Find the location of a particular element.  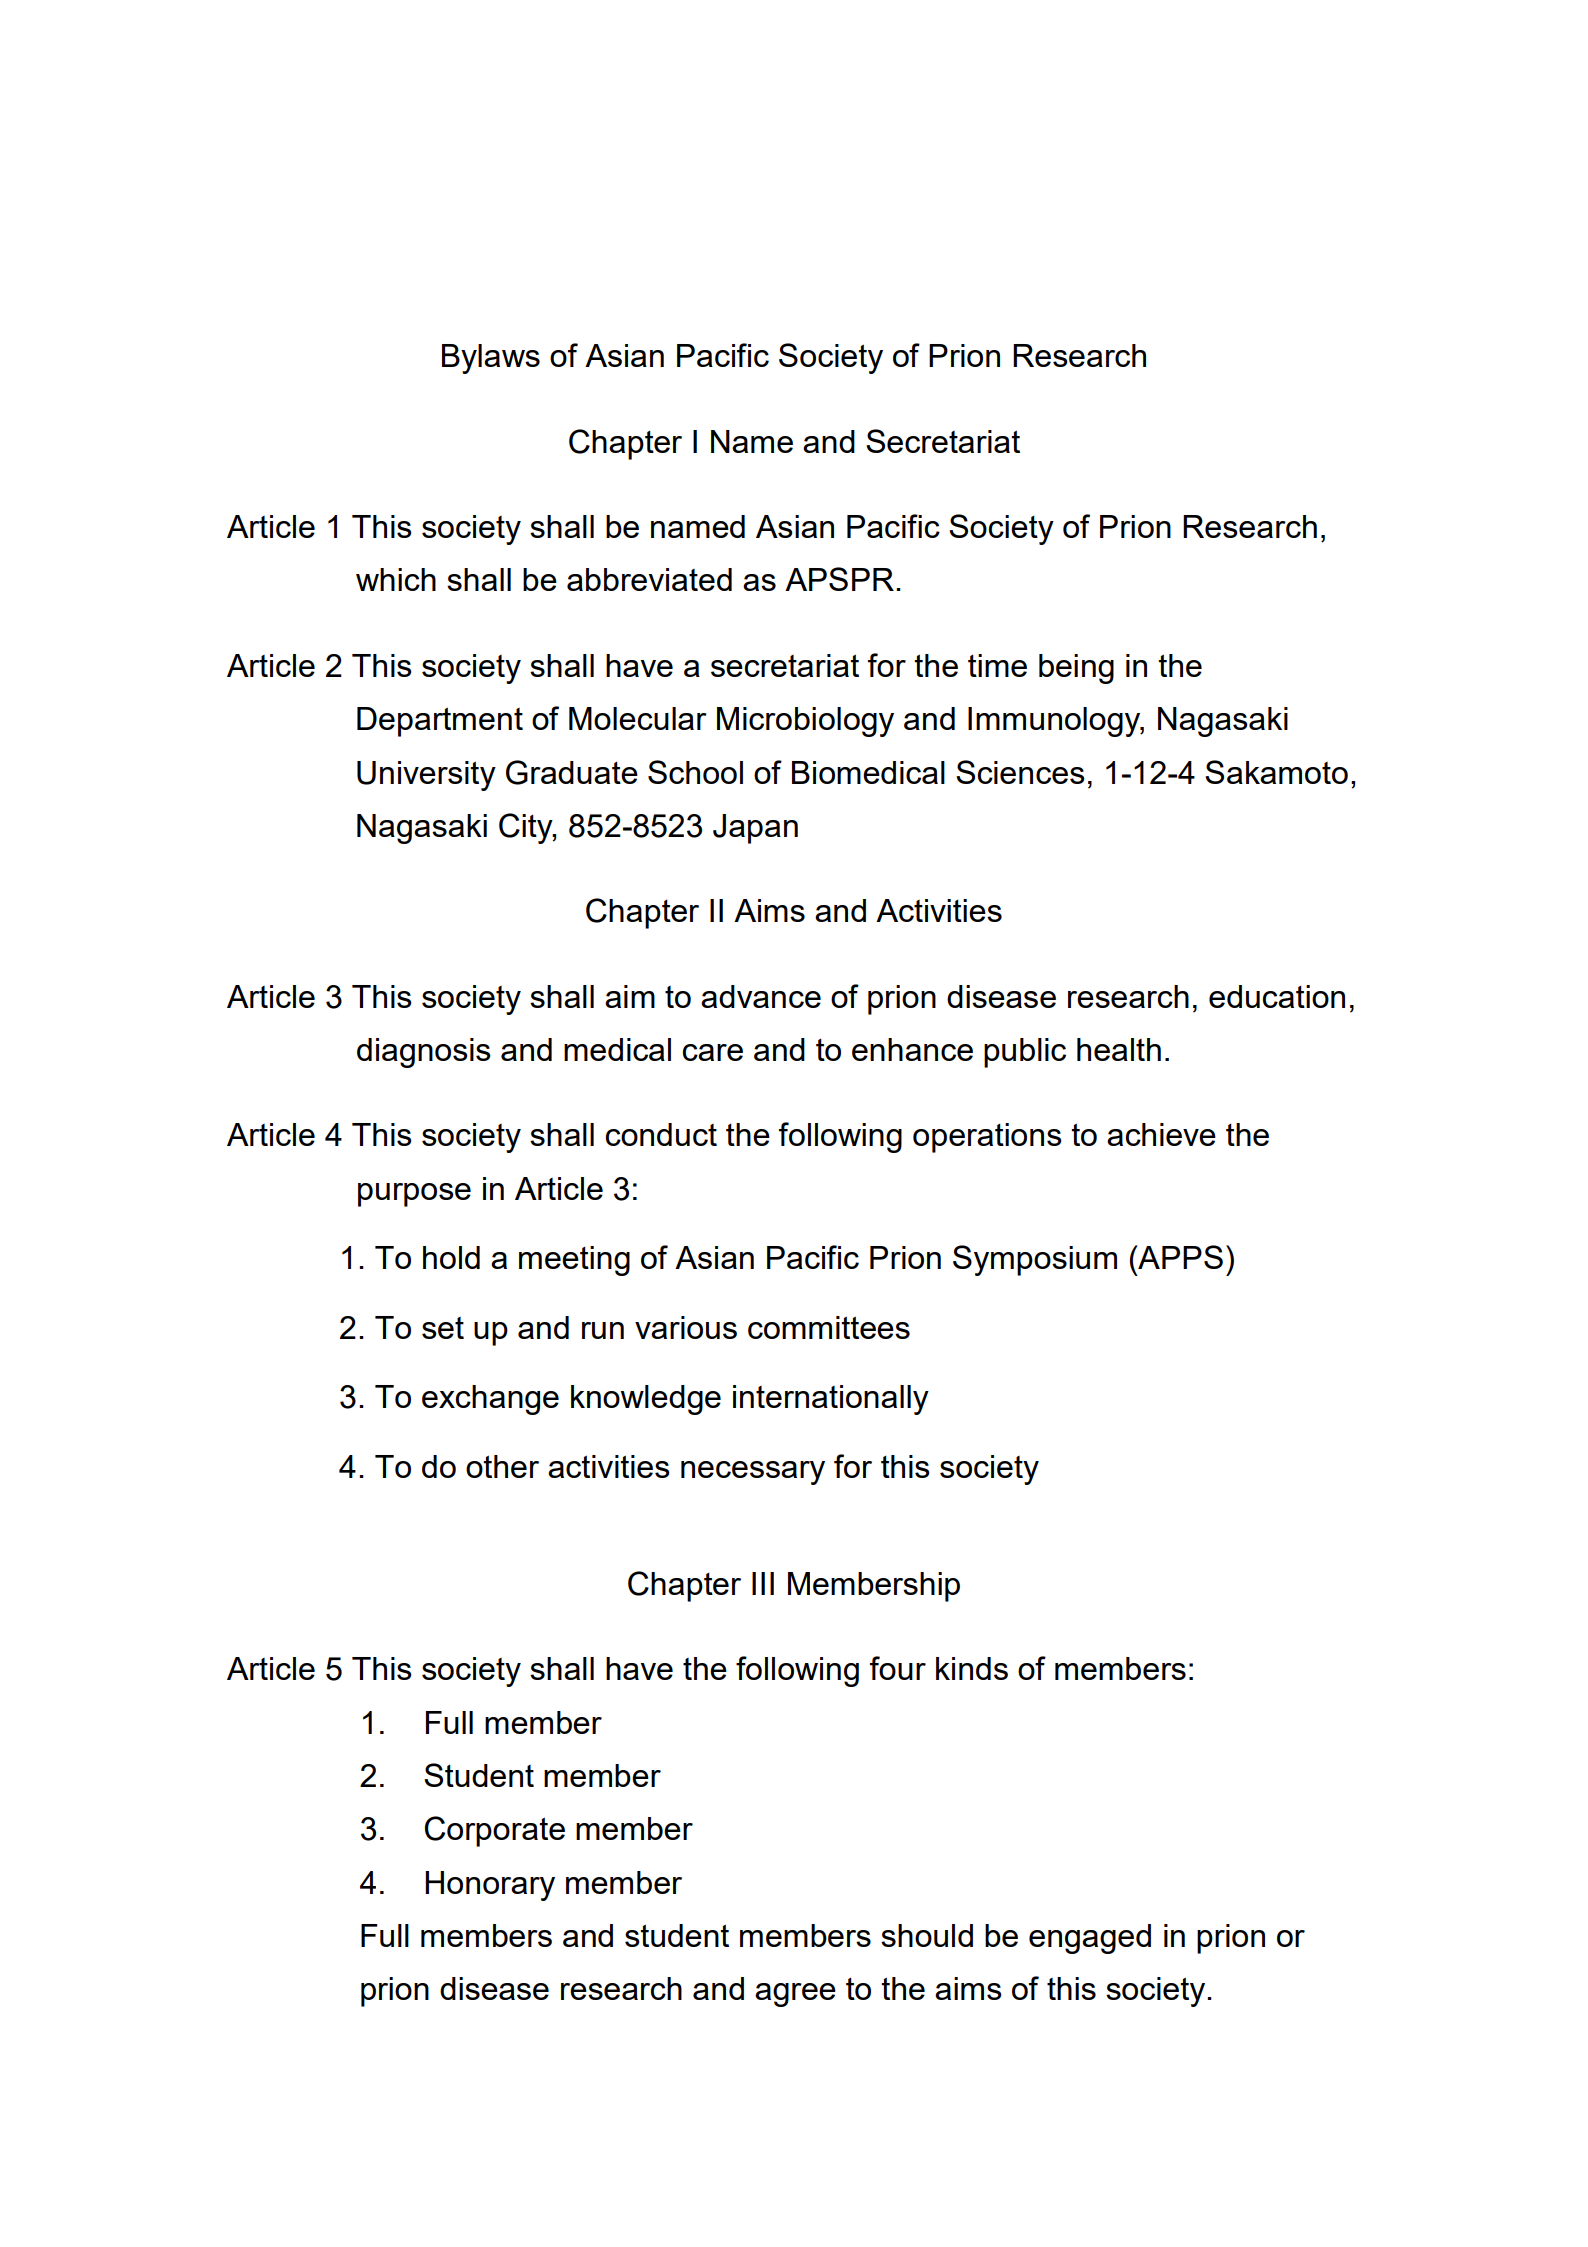

other is located at coordinates (502, 1466).
